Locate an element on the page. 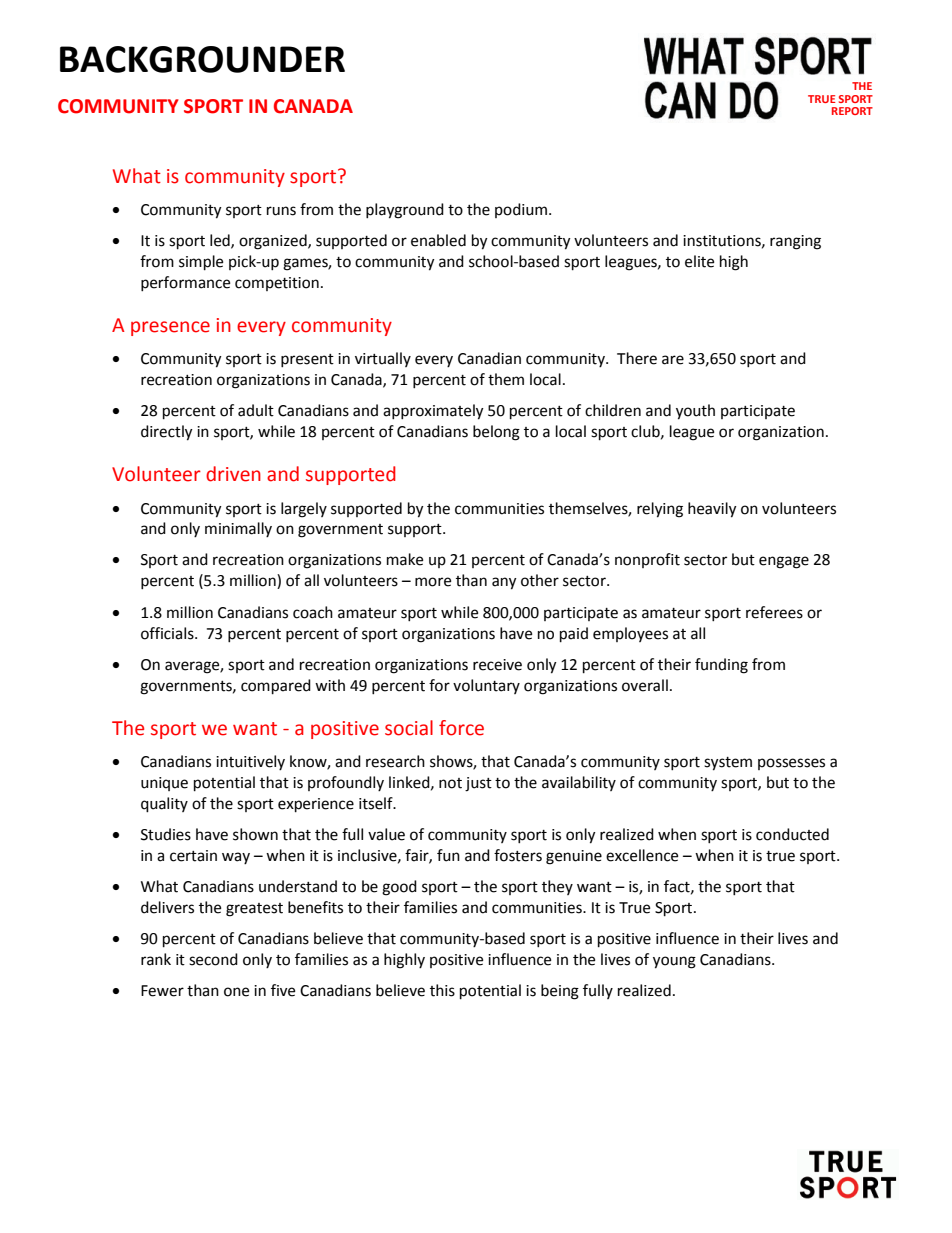  belong is located at coordinates (496, 433).
